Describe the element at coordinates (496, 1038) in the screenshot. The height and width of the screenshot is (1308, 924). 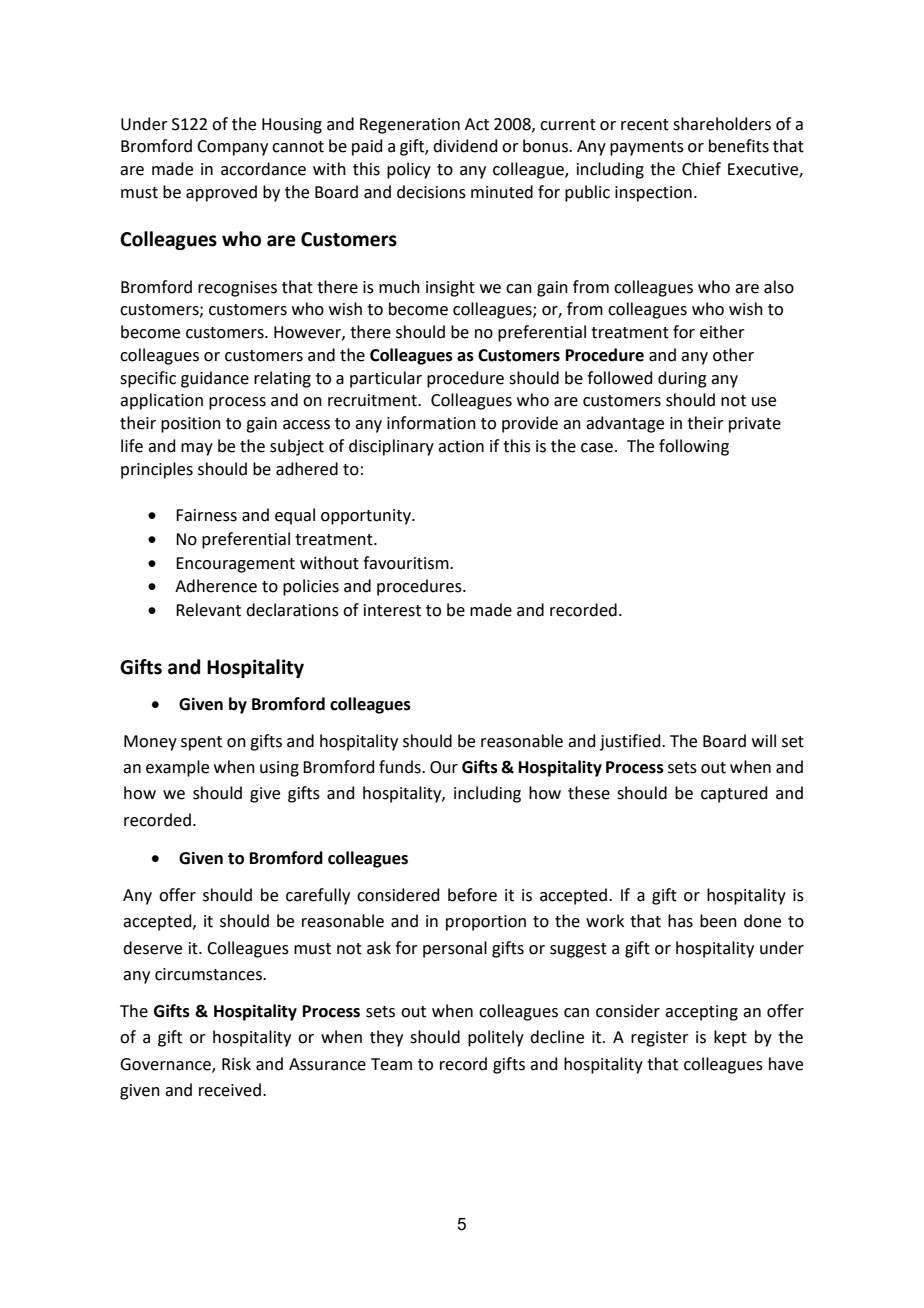
I see `politely` at that location.
